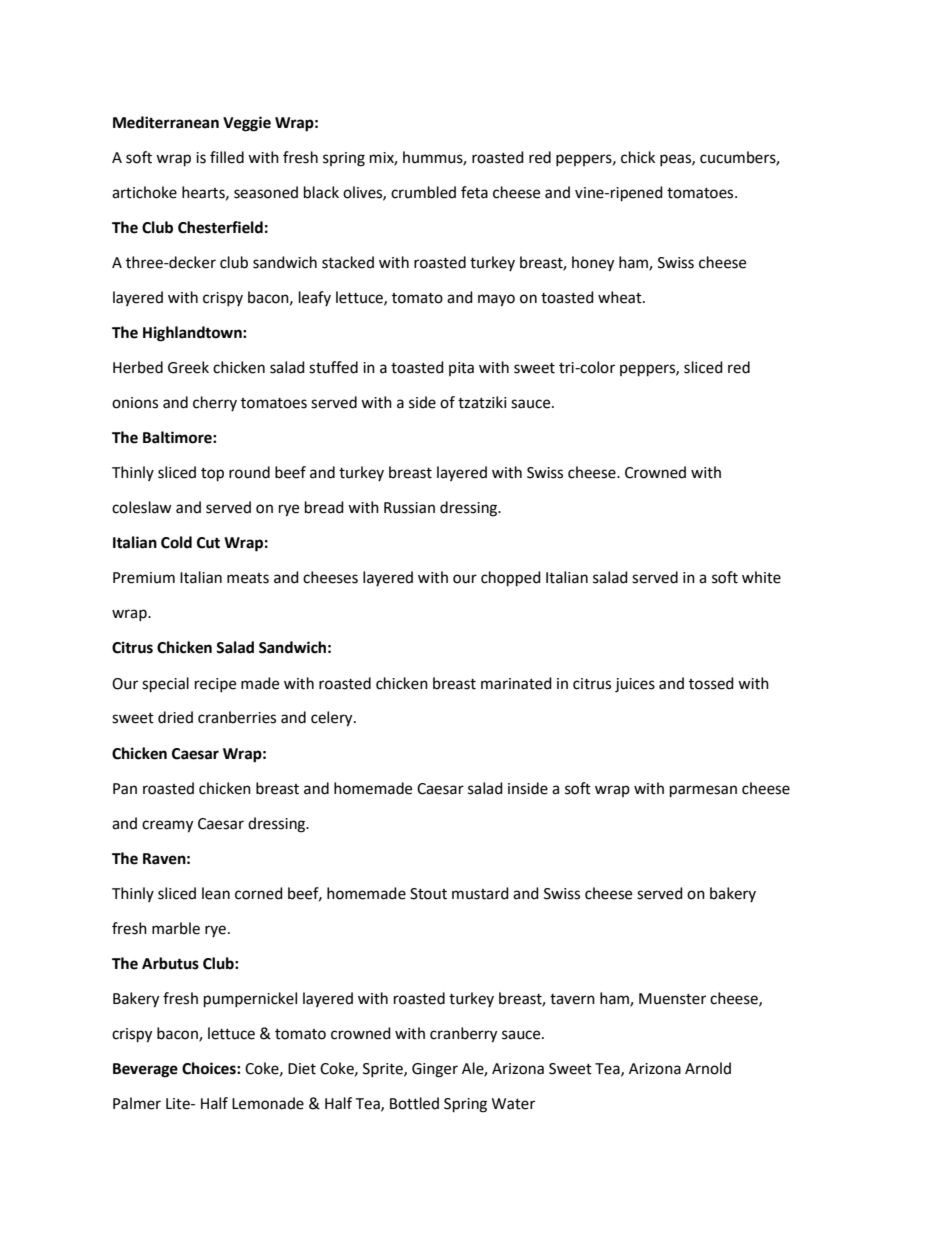 This screenshot has height=1233, width=952. What do you see at coordinates (516, 683) in the screenshot?
I see `marinated` at bounding box center [516, 683].
